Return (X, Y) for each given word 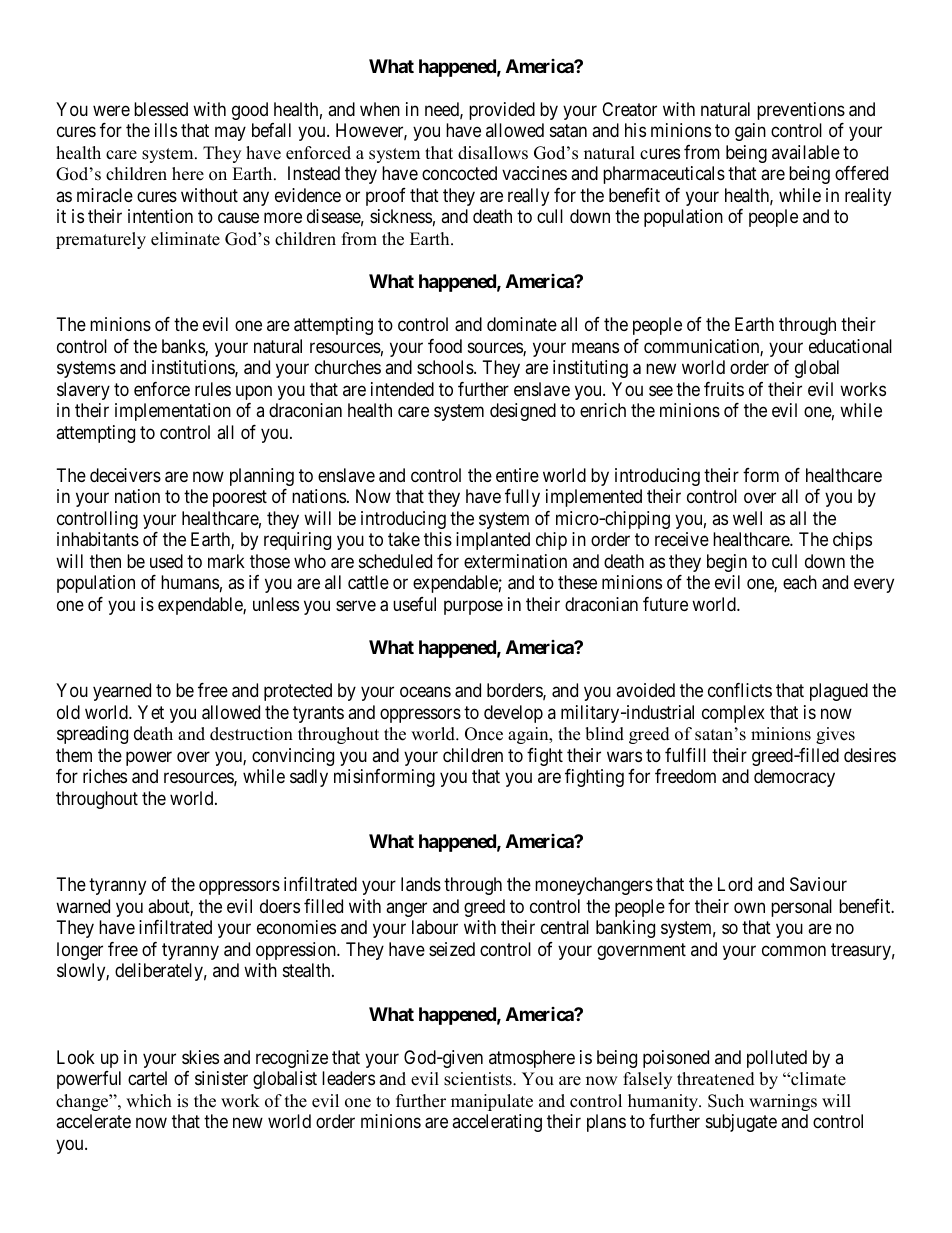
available (806, 152)
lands (421, 884)
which (149, 1101)
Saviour (818, 884)
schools (445, 367)
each (800, 582)
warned (83, 906)
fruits (724, 389)
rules (213, 389)
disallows (493, 153)
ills (166, 130)
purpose (473, 607)
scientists (479, 1079)
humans (190, 582)
